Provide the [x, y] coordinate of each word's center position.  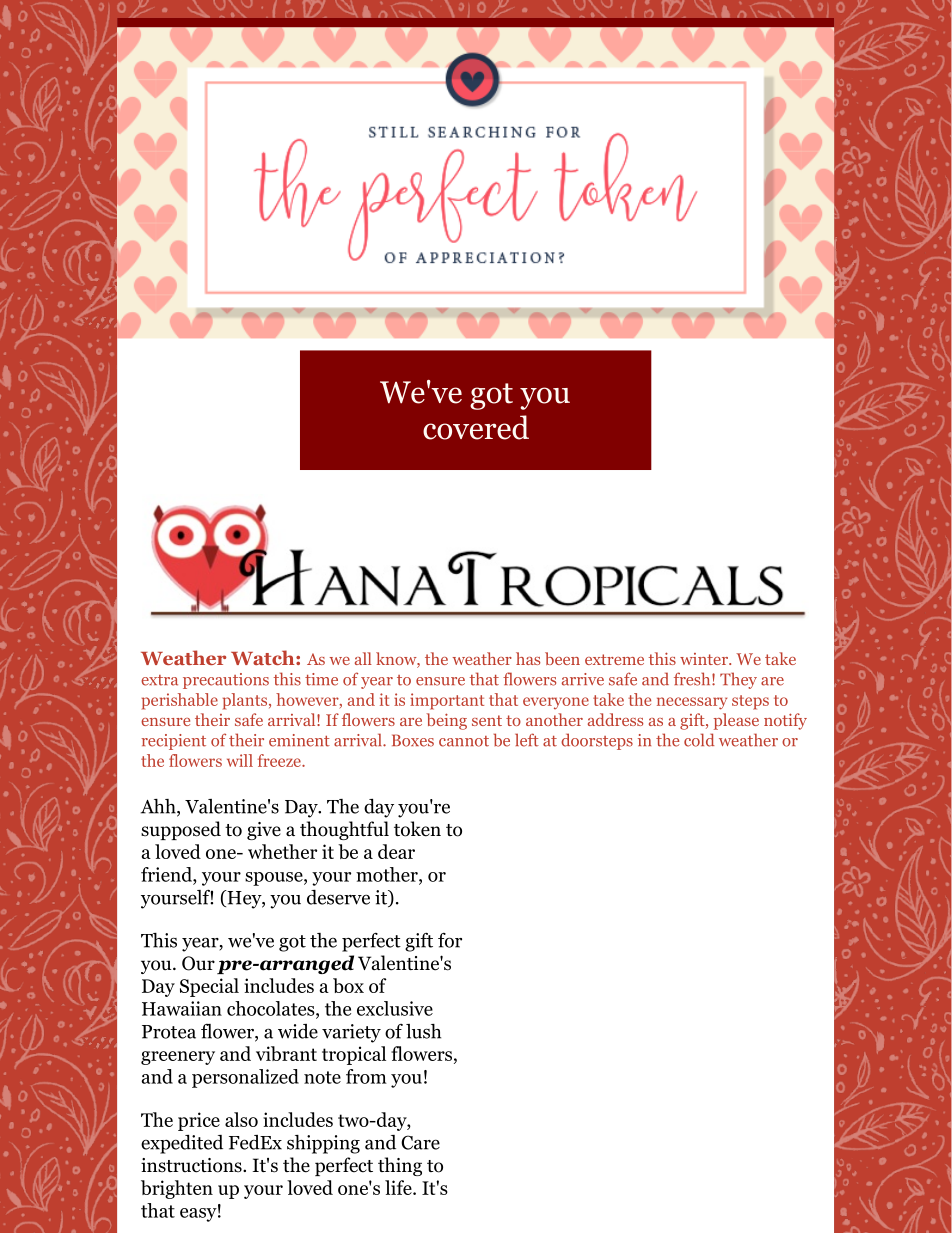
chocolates [272, 1009]
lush [423, 1031]
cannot [464, 741]
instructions [192, 1165]
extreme [614, 659]
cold [699, 740]
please [736, 721]
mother [388, 875]
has [528, 658]
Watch [264, 657]
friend [167, 874]
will [240, 760]
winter [705, 659]
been [562, 658]
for [450, 940]
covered [476, 427]
